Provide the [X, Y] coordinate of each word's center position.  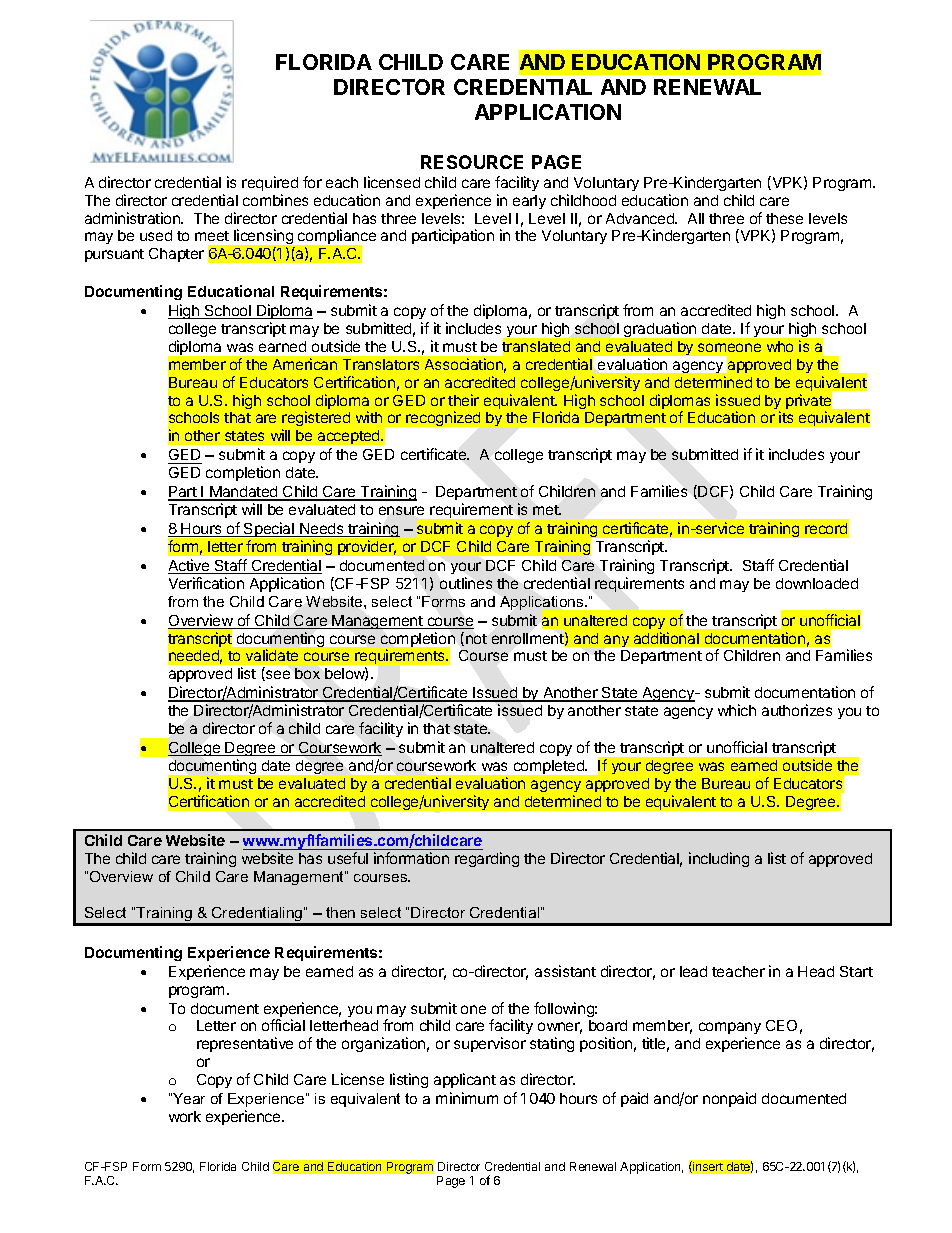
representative [245, 1044]
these [784, 218]
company [730, 1030]
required [270, 183]
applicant [465, 1080]
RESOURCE [472, 162]
